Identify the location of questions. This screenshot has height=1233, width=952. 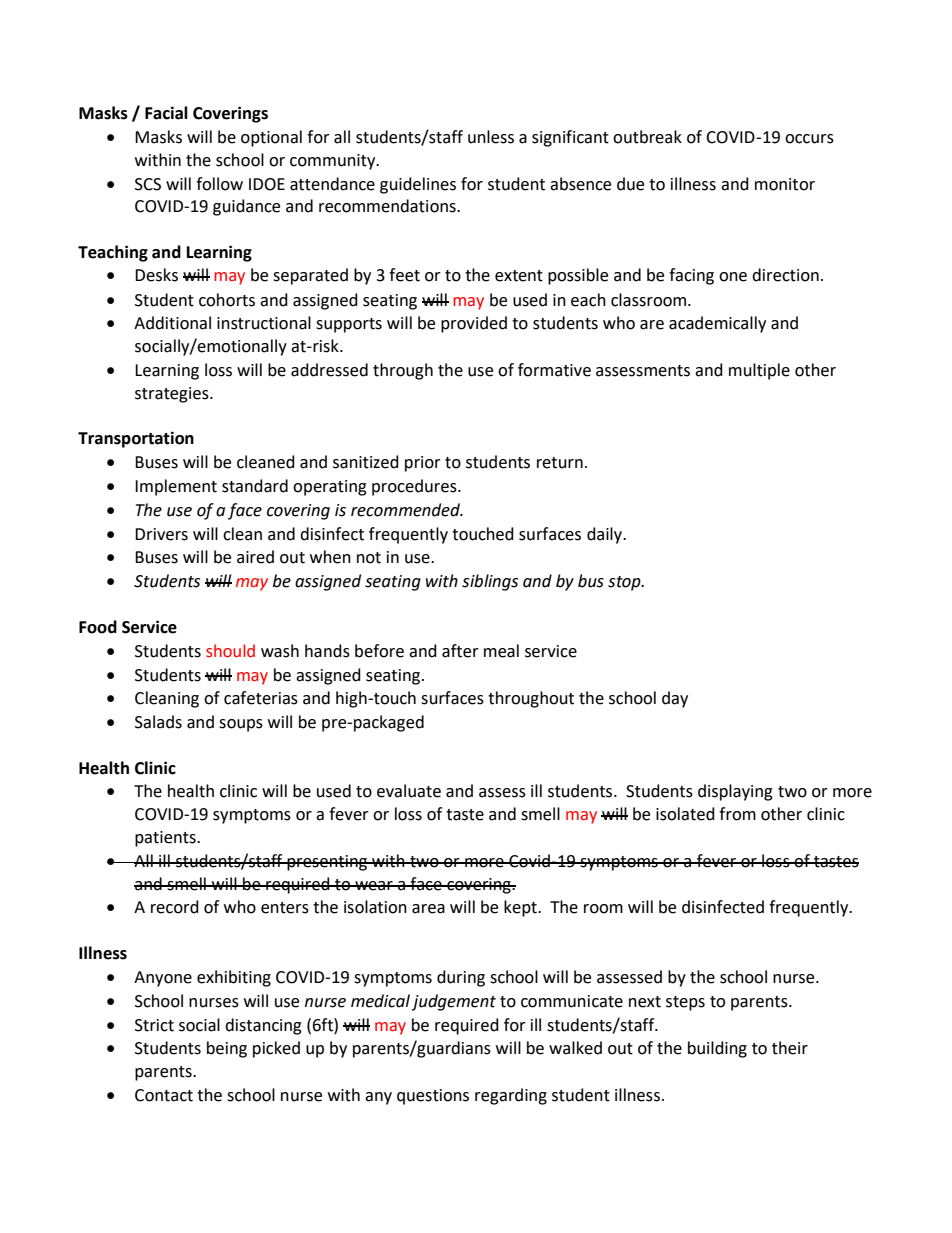
(433, 1097).
